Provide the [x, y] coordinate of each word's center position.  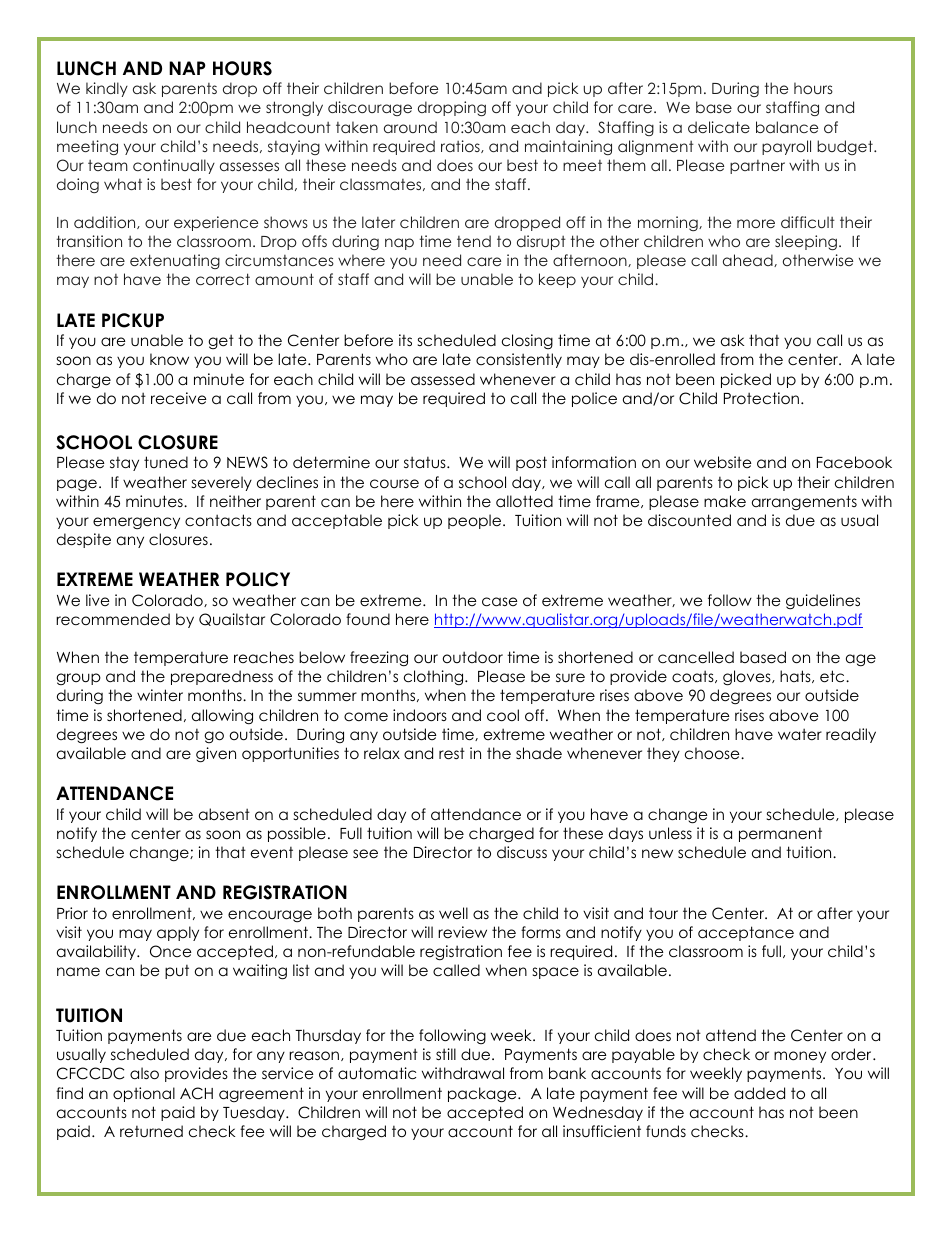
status [426, 462]
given [216, 755]
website [723, 462]
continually [174, 166]
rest [452, 753]
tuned [166, 462]
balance [787, 127]
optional [144, 1094]
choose [713, 753]
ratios [461, 146]
